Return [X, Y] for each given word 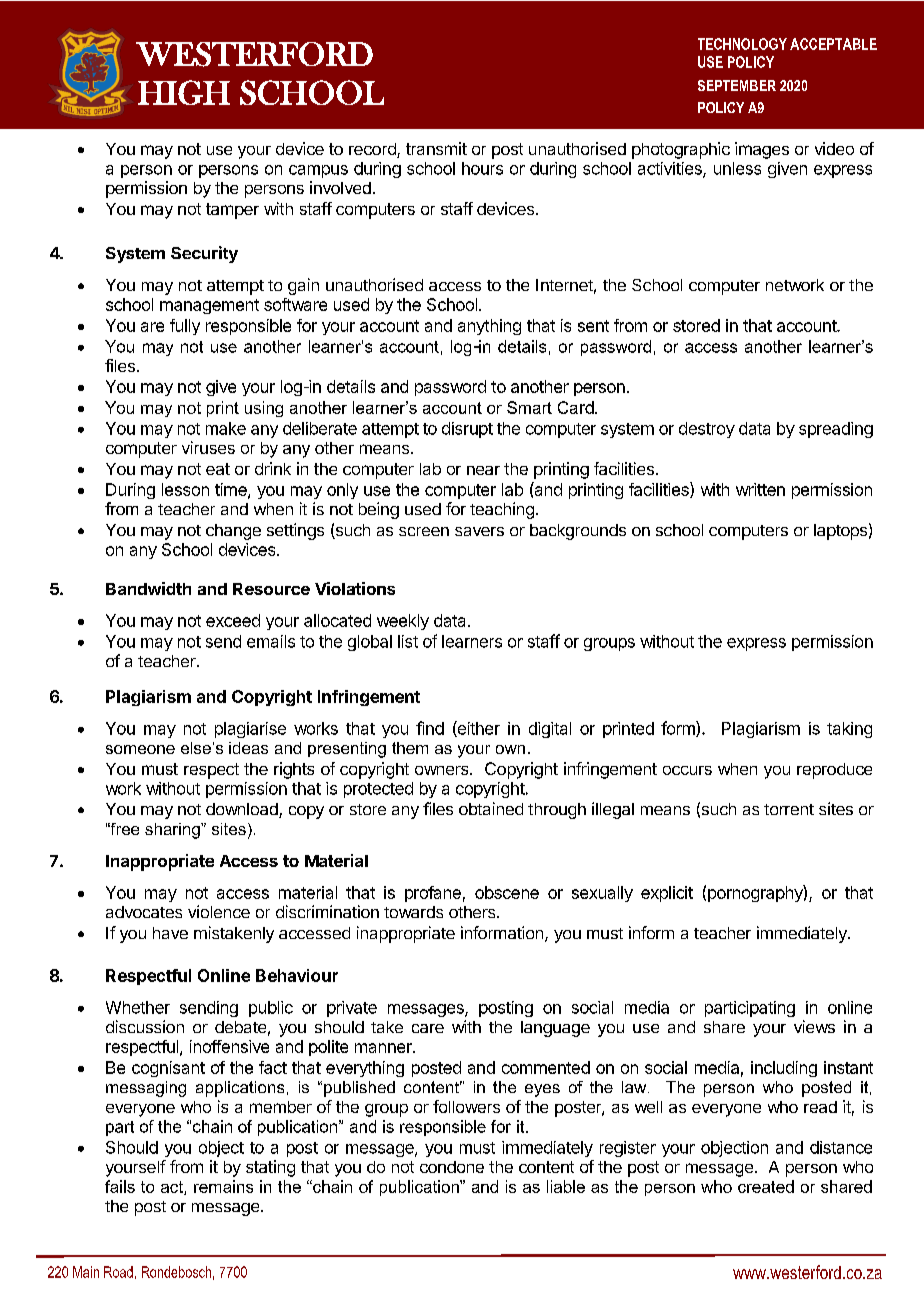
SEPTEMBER [737, 85]
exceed [233, 620]
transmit [436, 148]
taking [849, 730]
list [408, 641]
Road [118, 1272]
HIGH [184, 92]
